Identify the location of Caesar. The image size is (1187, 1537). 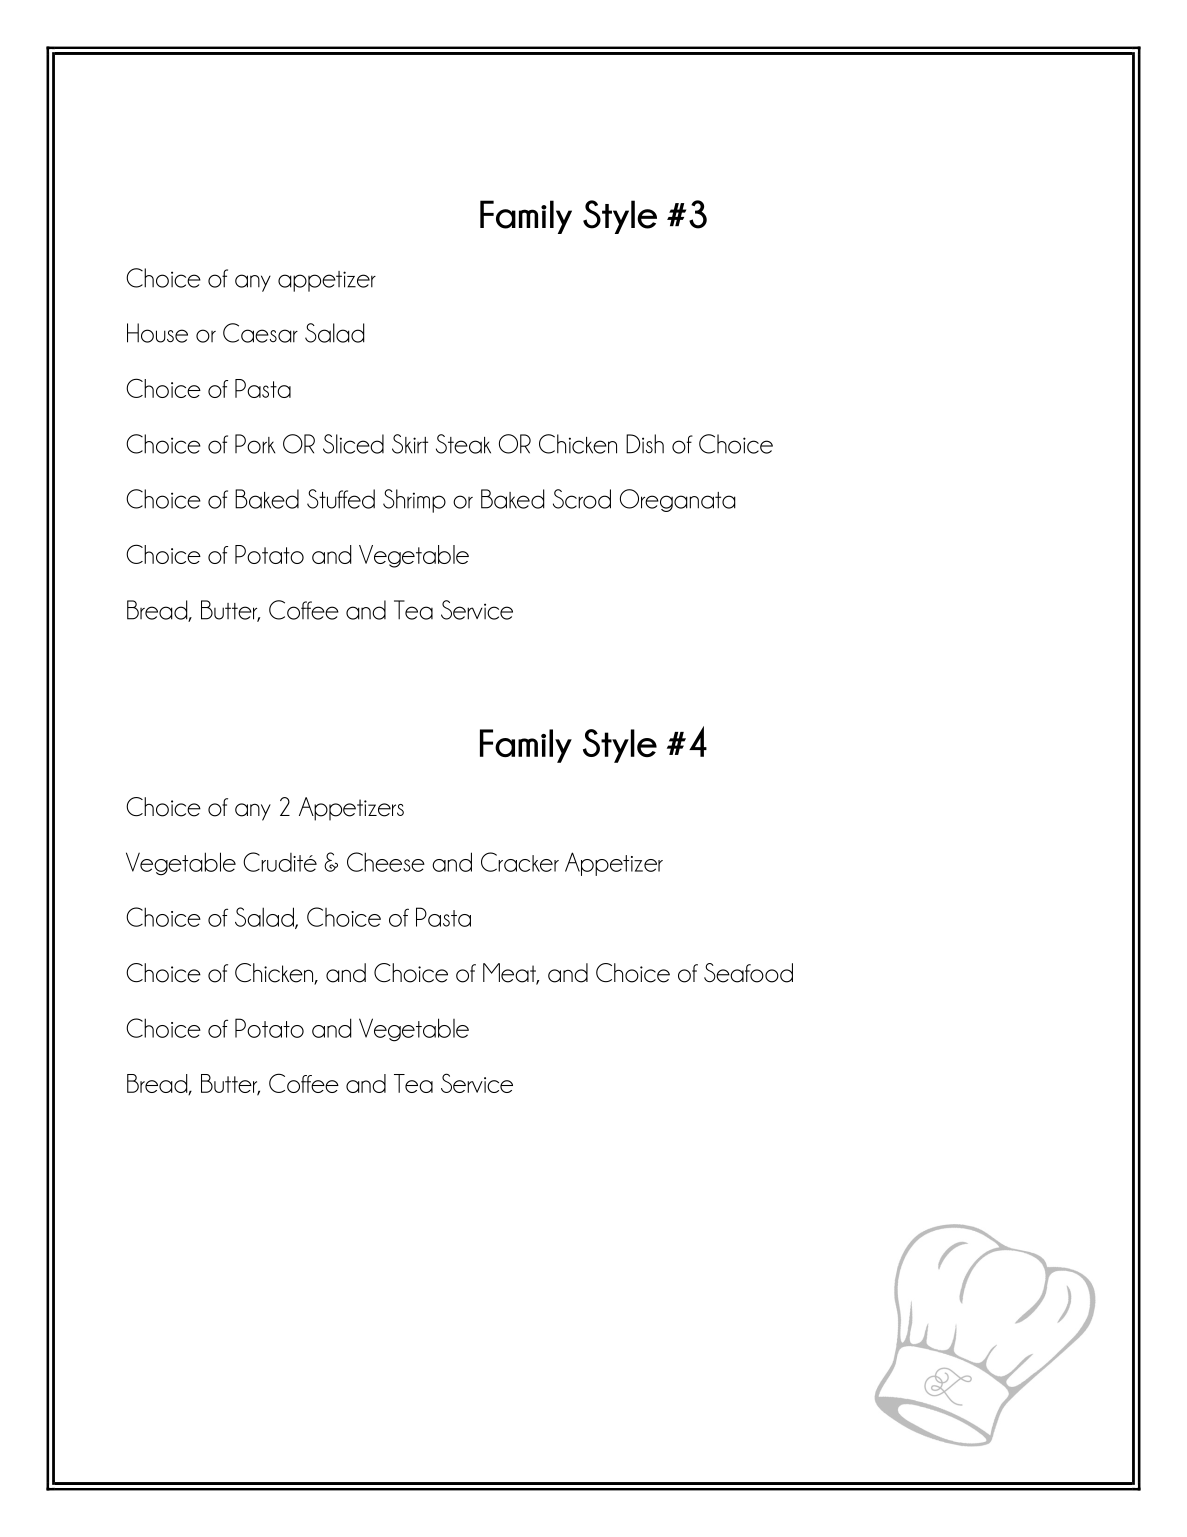
(260, 333).
